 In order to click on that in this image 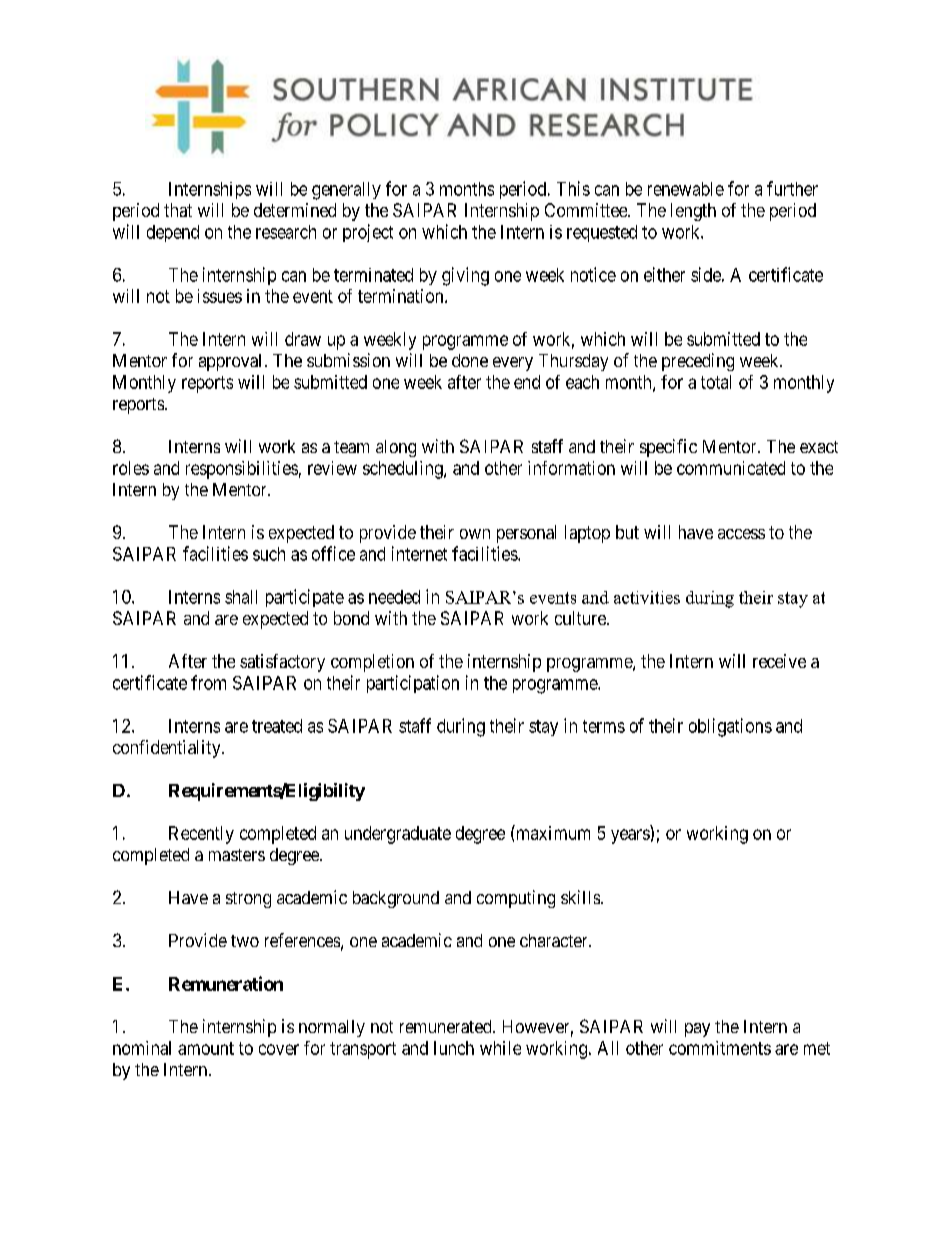, I will do `click(178, 210)`.
